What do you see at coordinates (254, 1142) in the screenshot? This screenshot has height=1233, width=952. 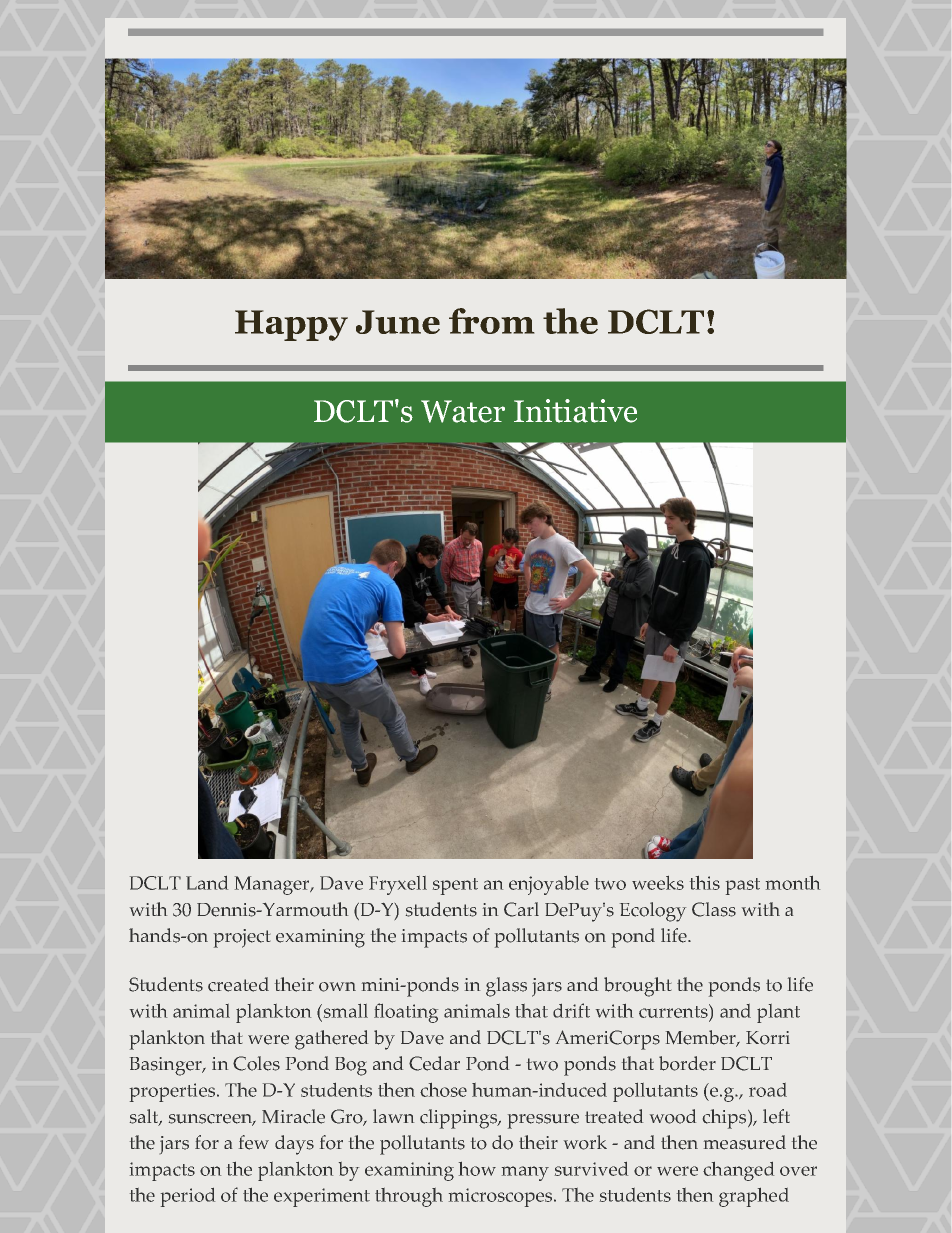 I see `few` at bounding box center [254, 1142].
